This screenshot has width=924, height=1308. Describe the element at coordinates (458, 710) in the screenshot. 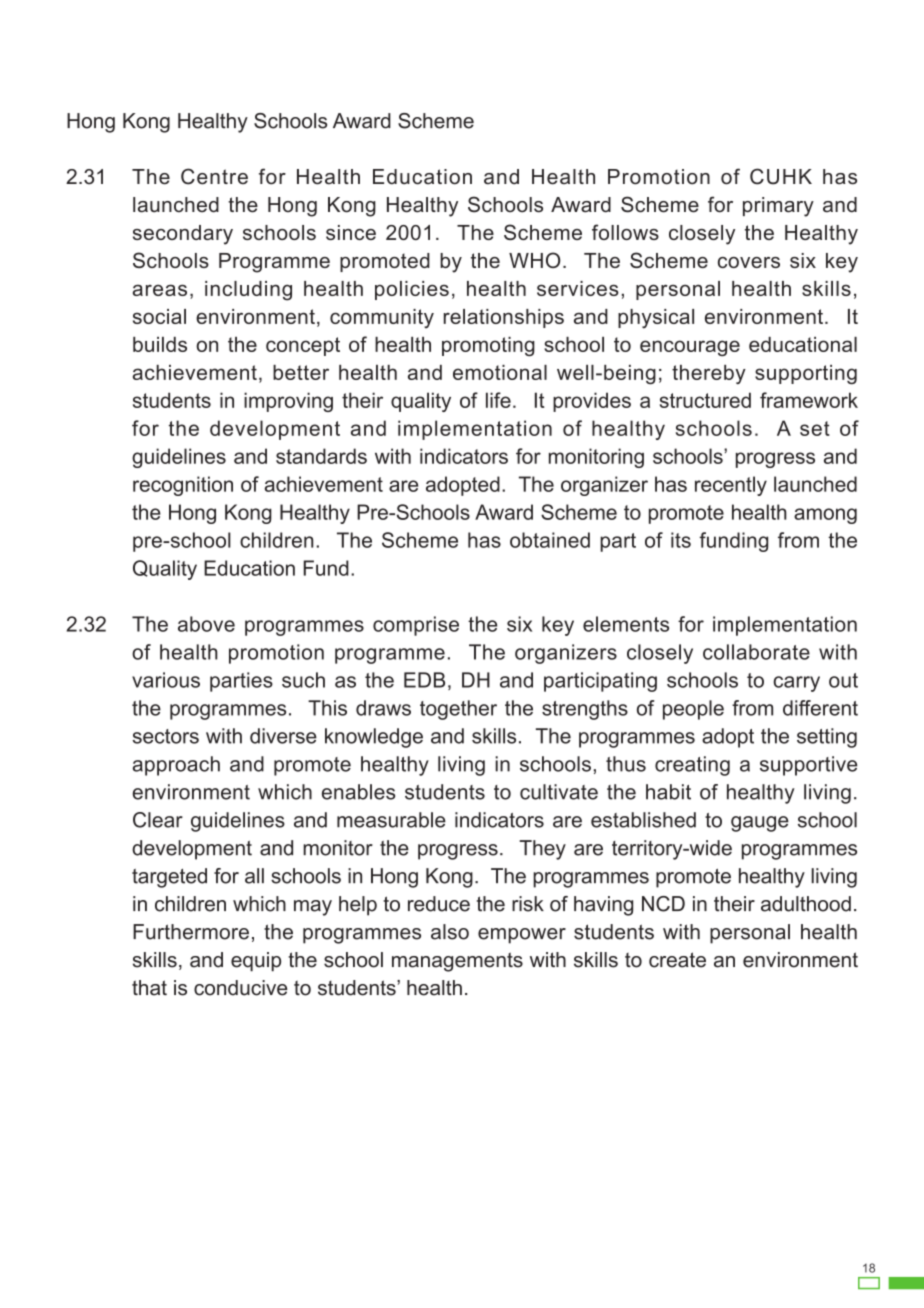

I see `together` at that location.
